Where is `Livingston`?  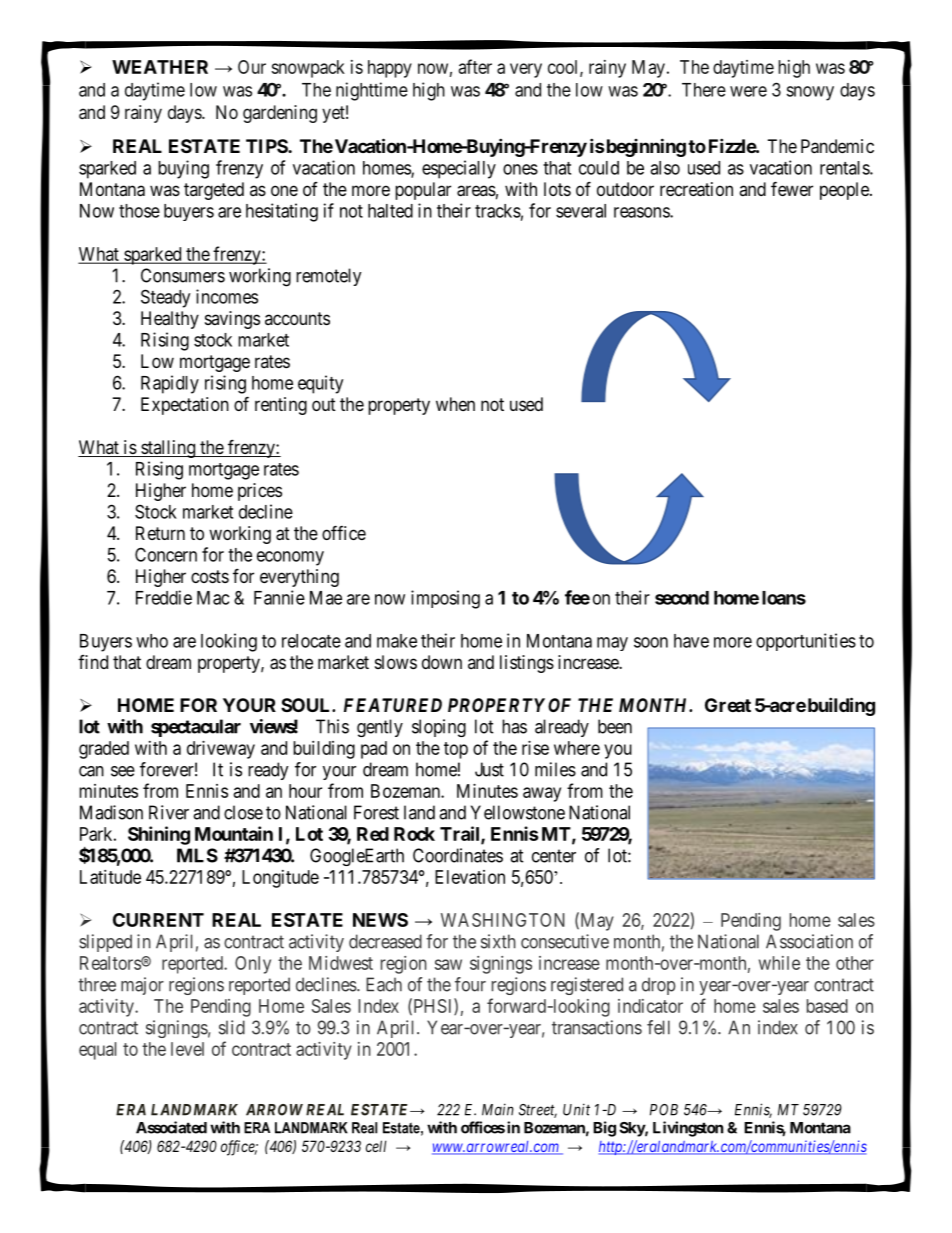
Livingston is located at coordinates (688, 1129).
